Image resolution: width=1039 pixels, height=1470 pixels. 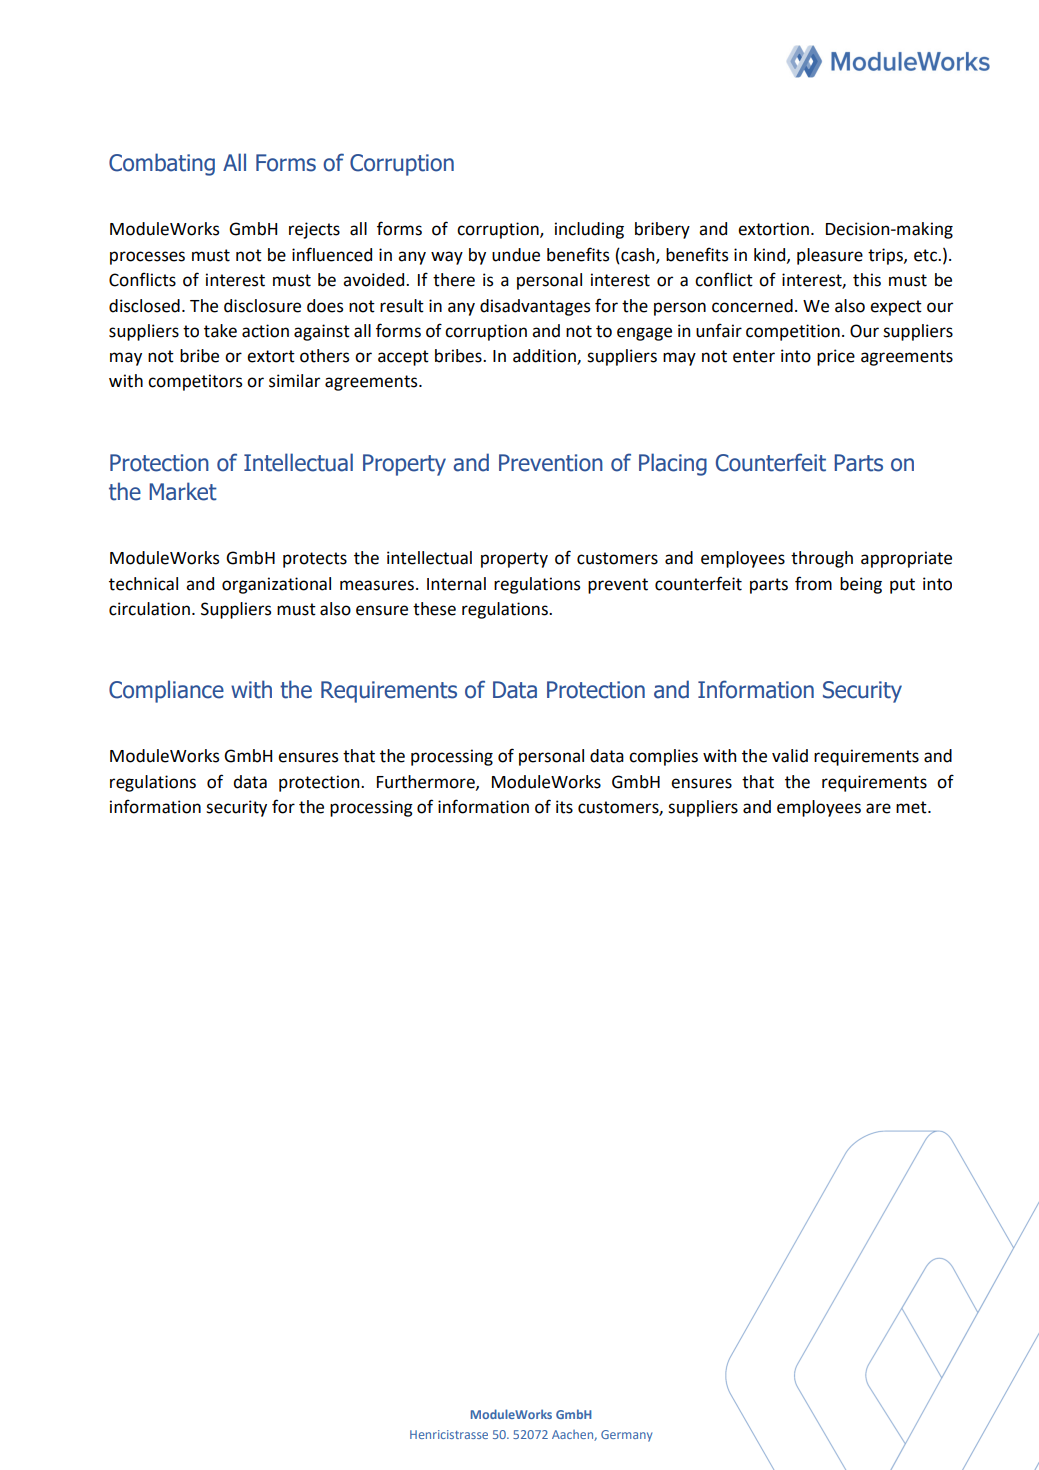 I want to click on Furthermore, so click(x=427, y=782).
